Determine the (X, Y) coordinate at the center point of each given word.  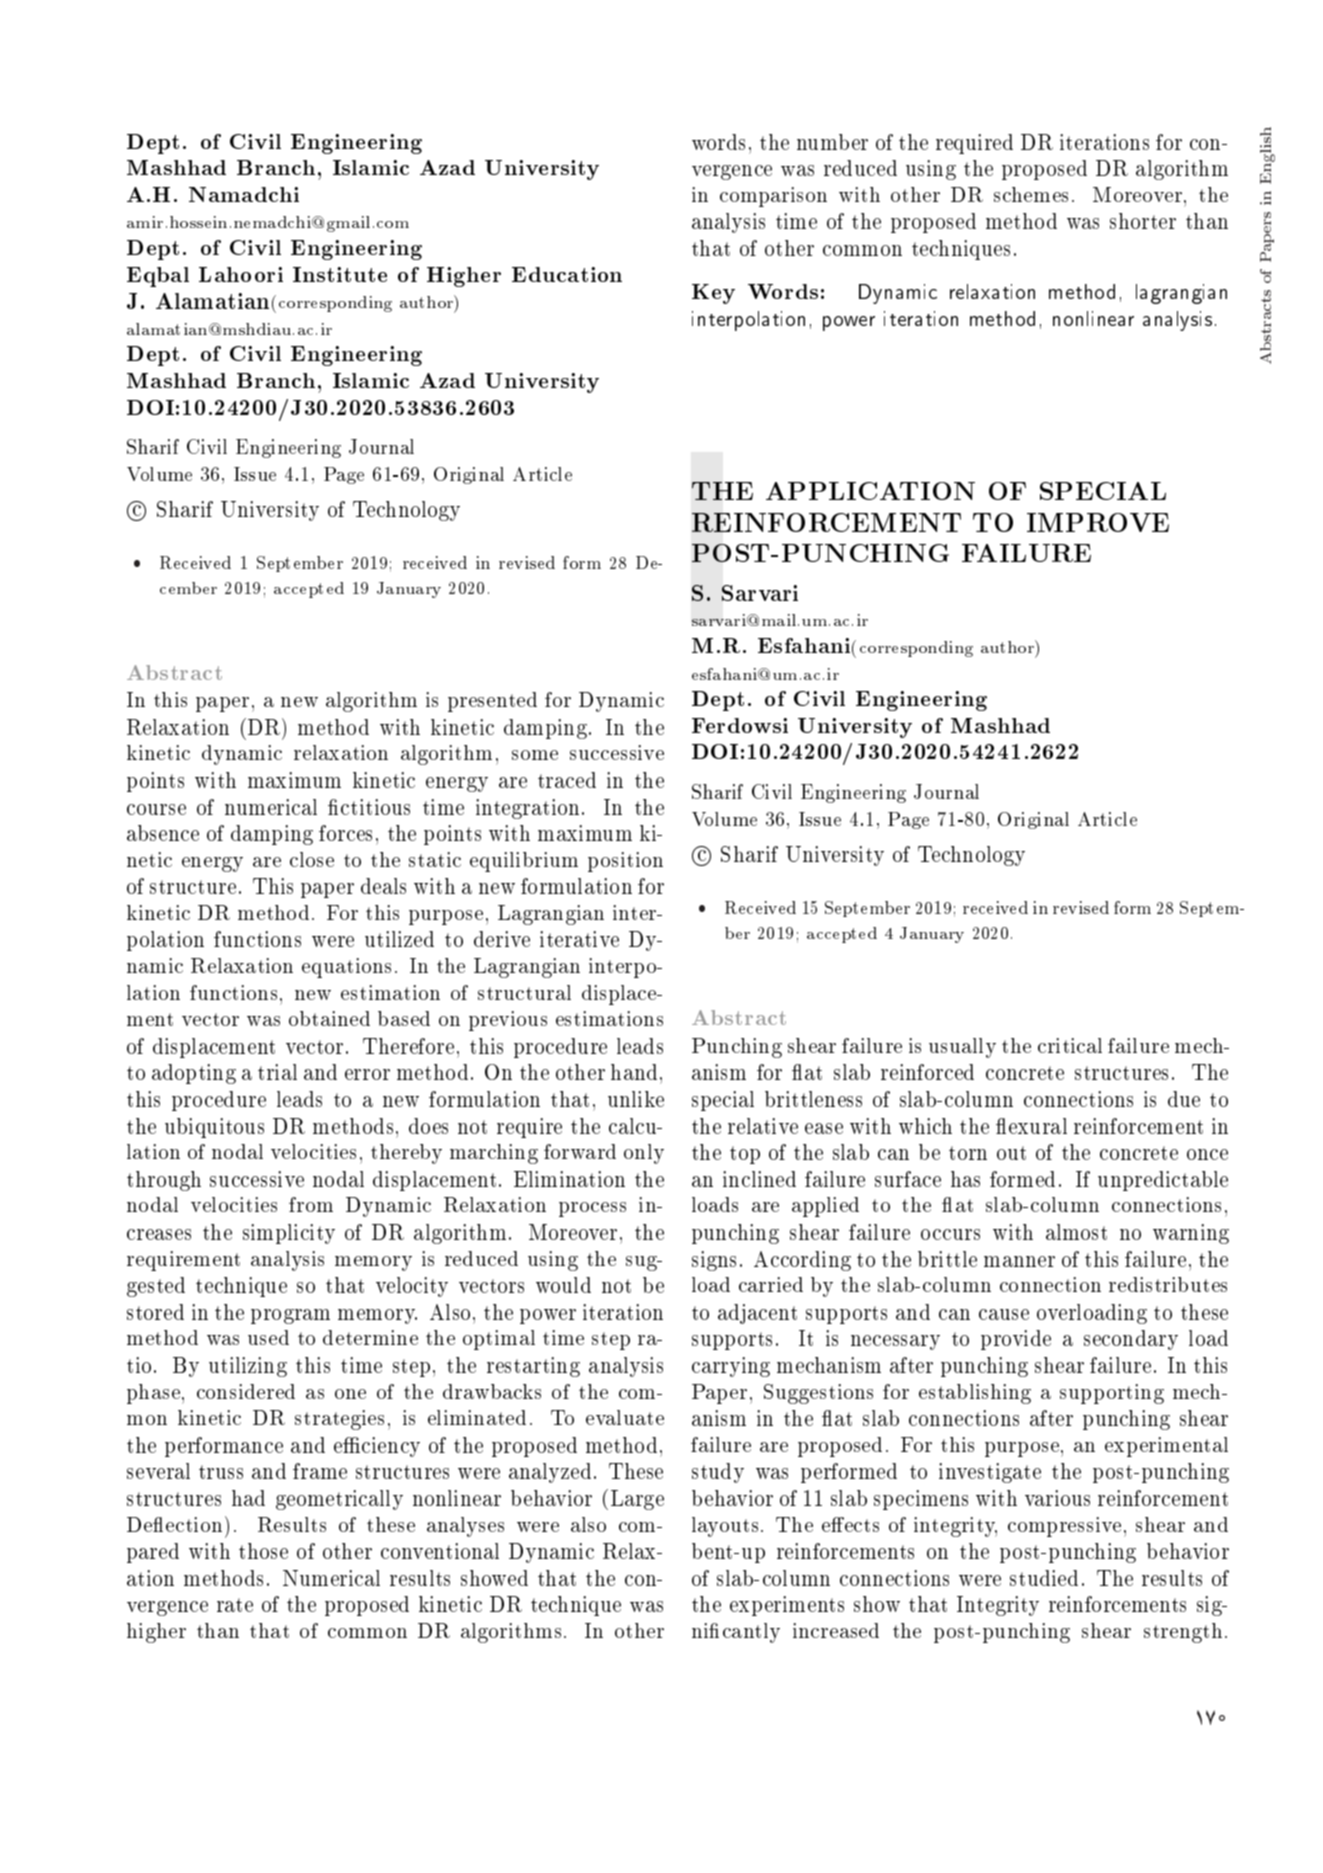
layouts (725, 1527)
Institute (340, 274)
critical (1070, 1045)
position (625, 862)
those (263, 1551)
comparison (773, 197)
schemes (1031, 194)
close (312, 859)
